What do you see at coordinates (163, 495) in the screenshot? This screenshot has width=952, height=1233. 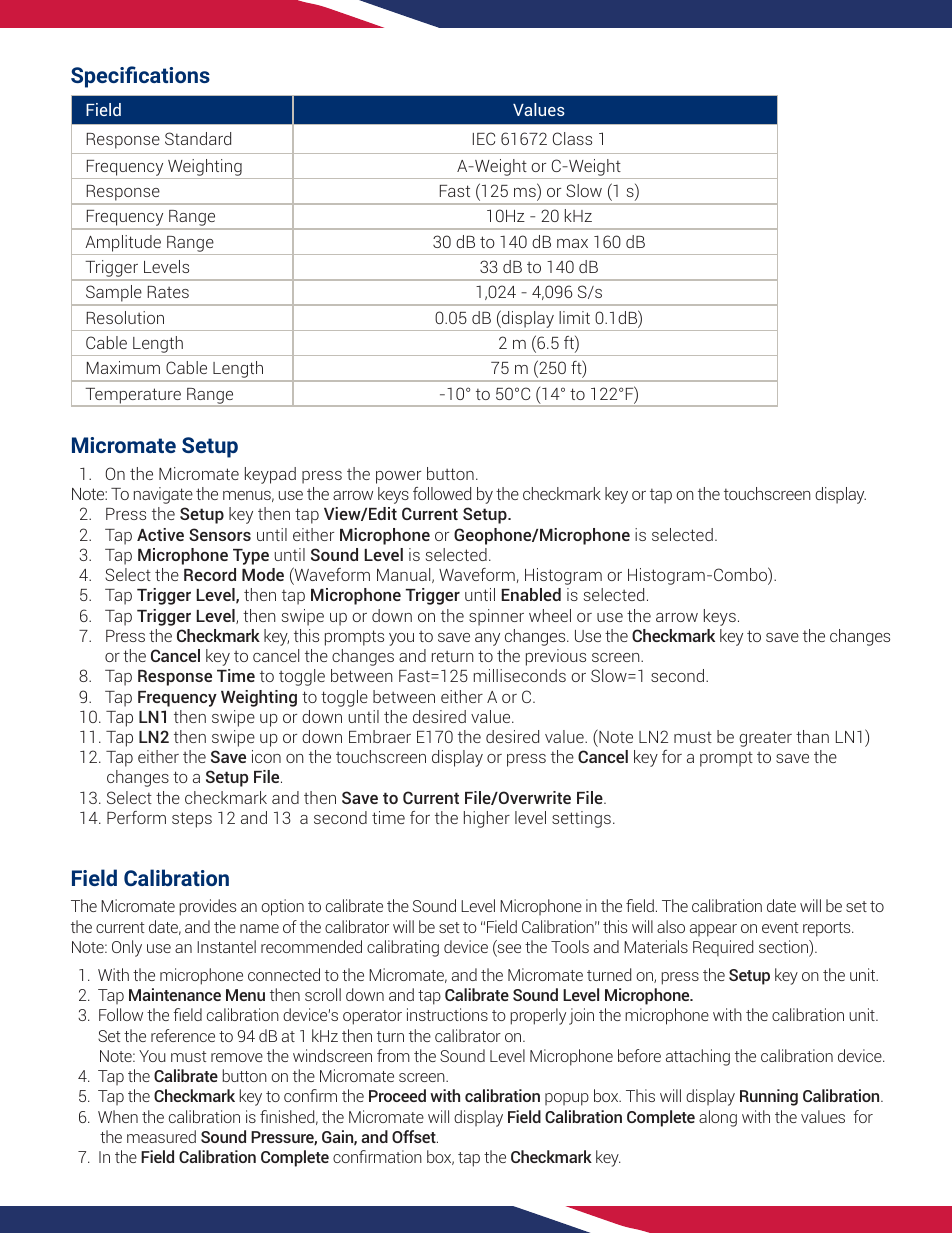 I see `navigate` at bounding box center [163, 495].
